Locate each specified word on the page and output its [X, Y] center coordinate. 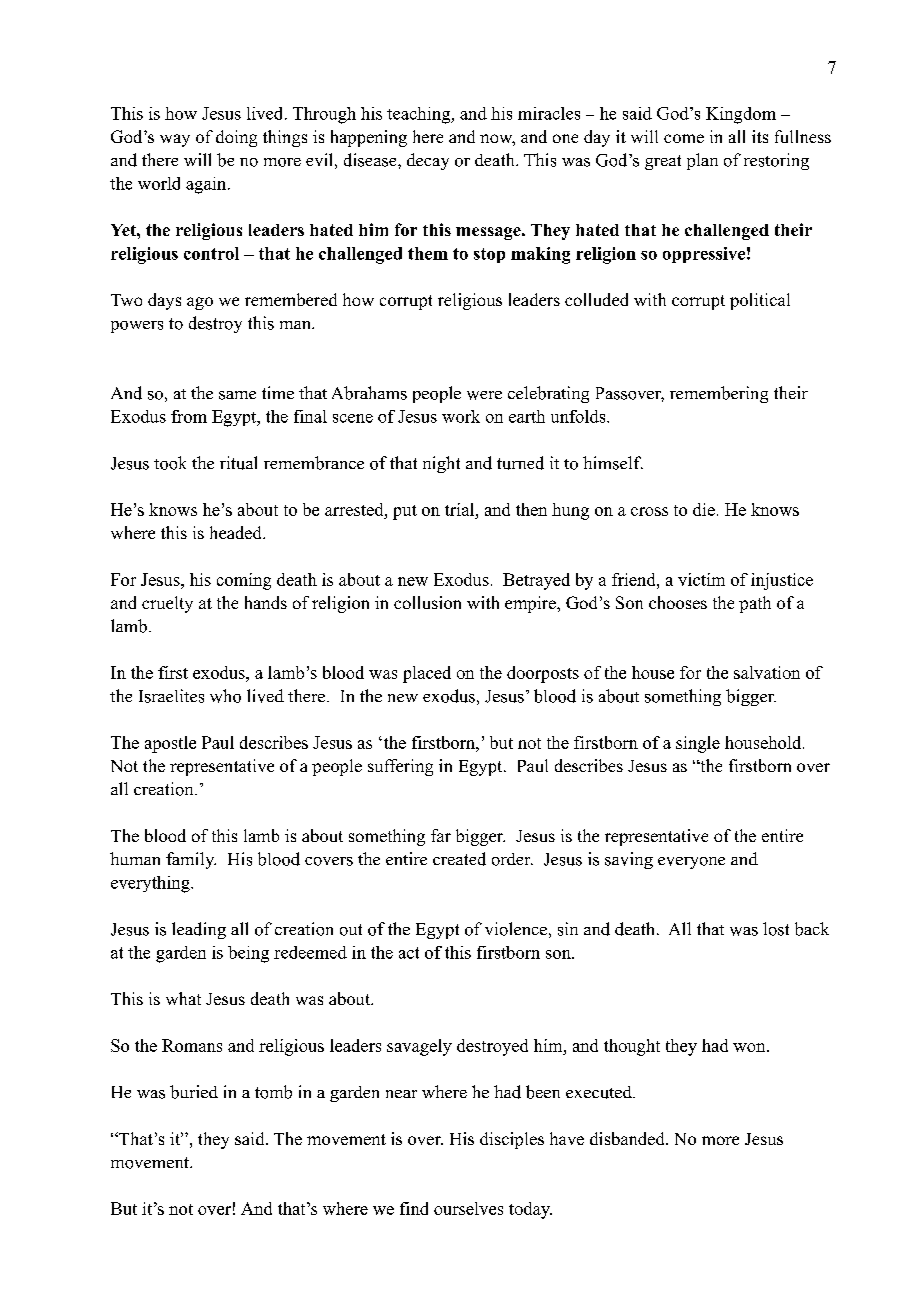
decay [428, 161]
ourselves [468, 1208]
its [760, 136]
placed [427, 674]
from [189, 416]
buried [194, 1092]
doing [236, 138]
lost [776, 929]
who [225, 696]
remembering [719, 394]
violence [516, 929]
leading [199, 930]
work [461, 416]
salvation [767, 672]
